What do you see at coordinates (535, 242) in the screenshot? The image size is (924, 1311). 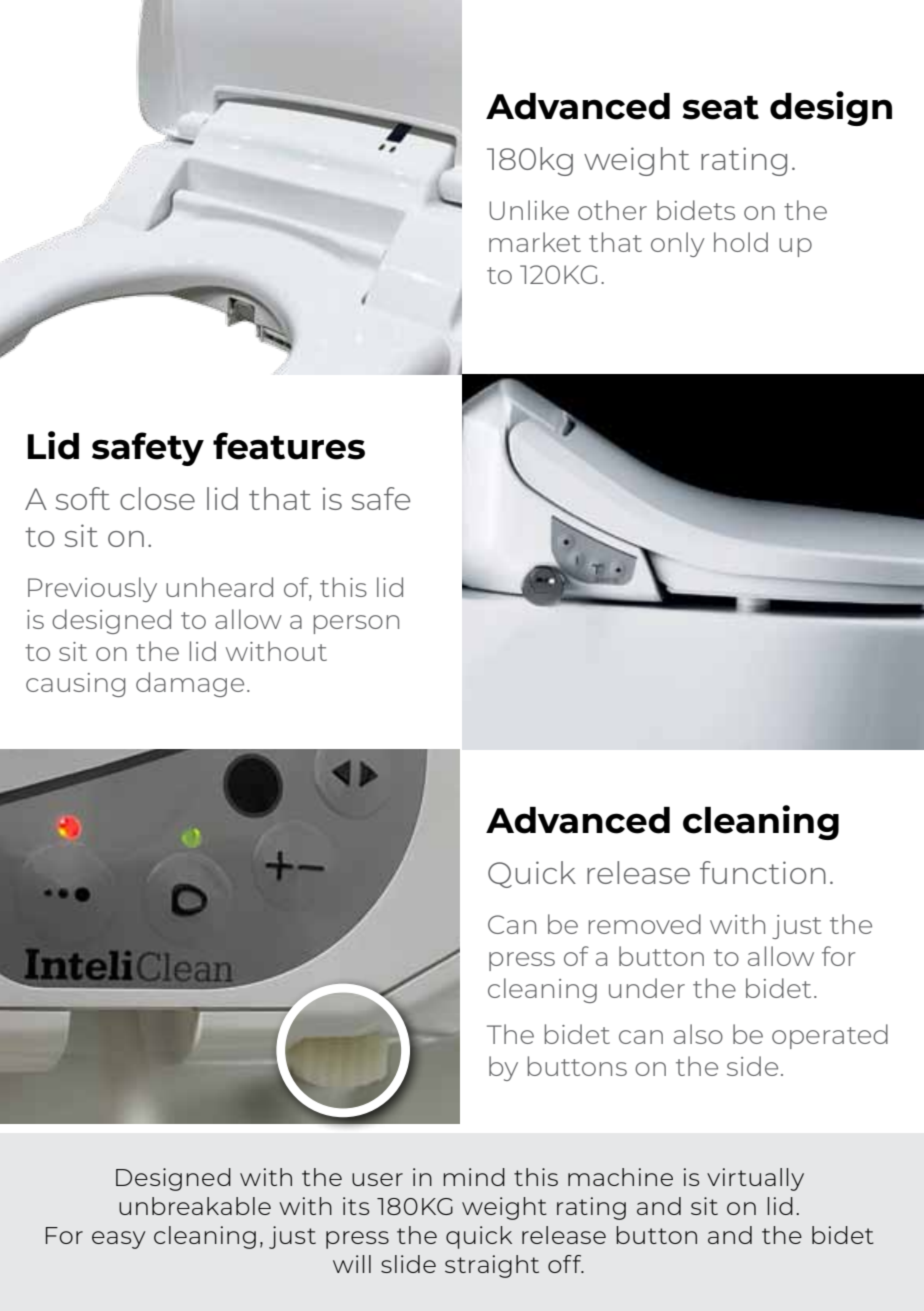 I see `market` at bounding box center [535, 242].
